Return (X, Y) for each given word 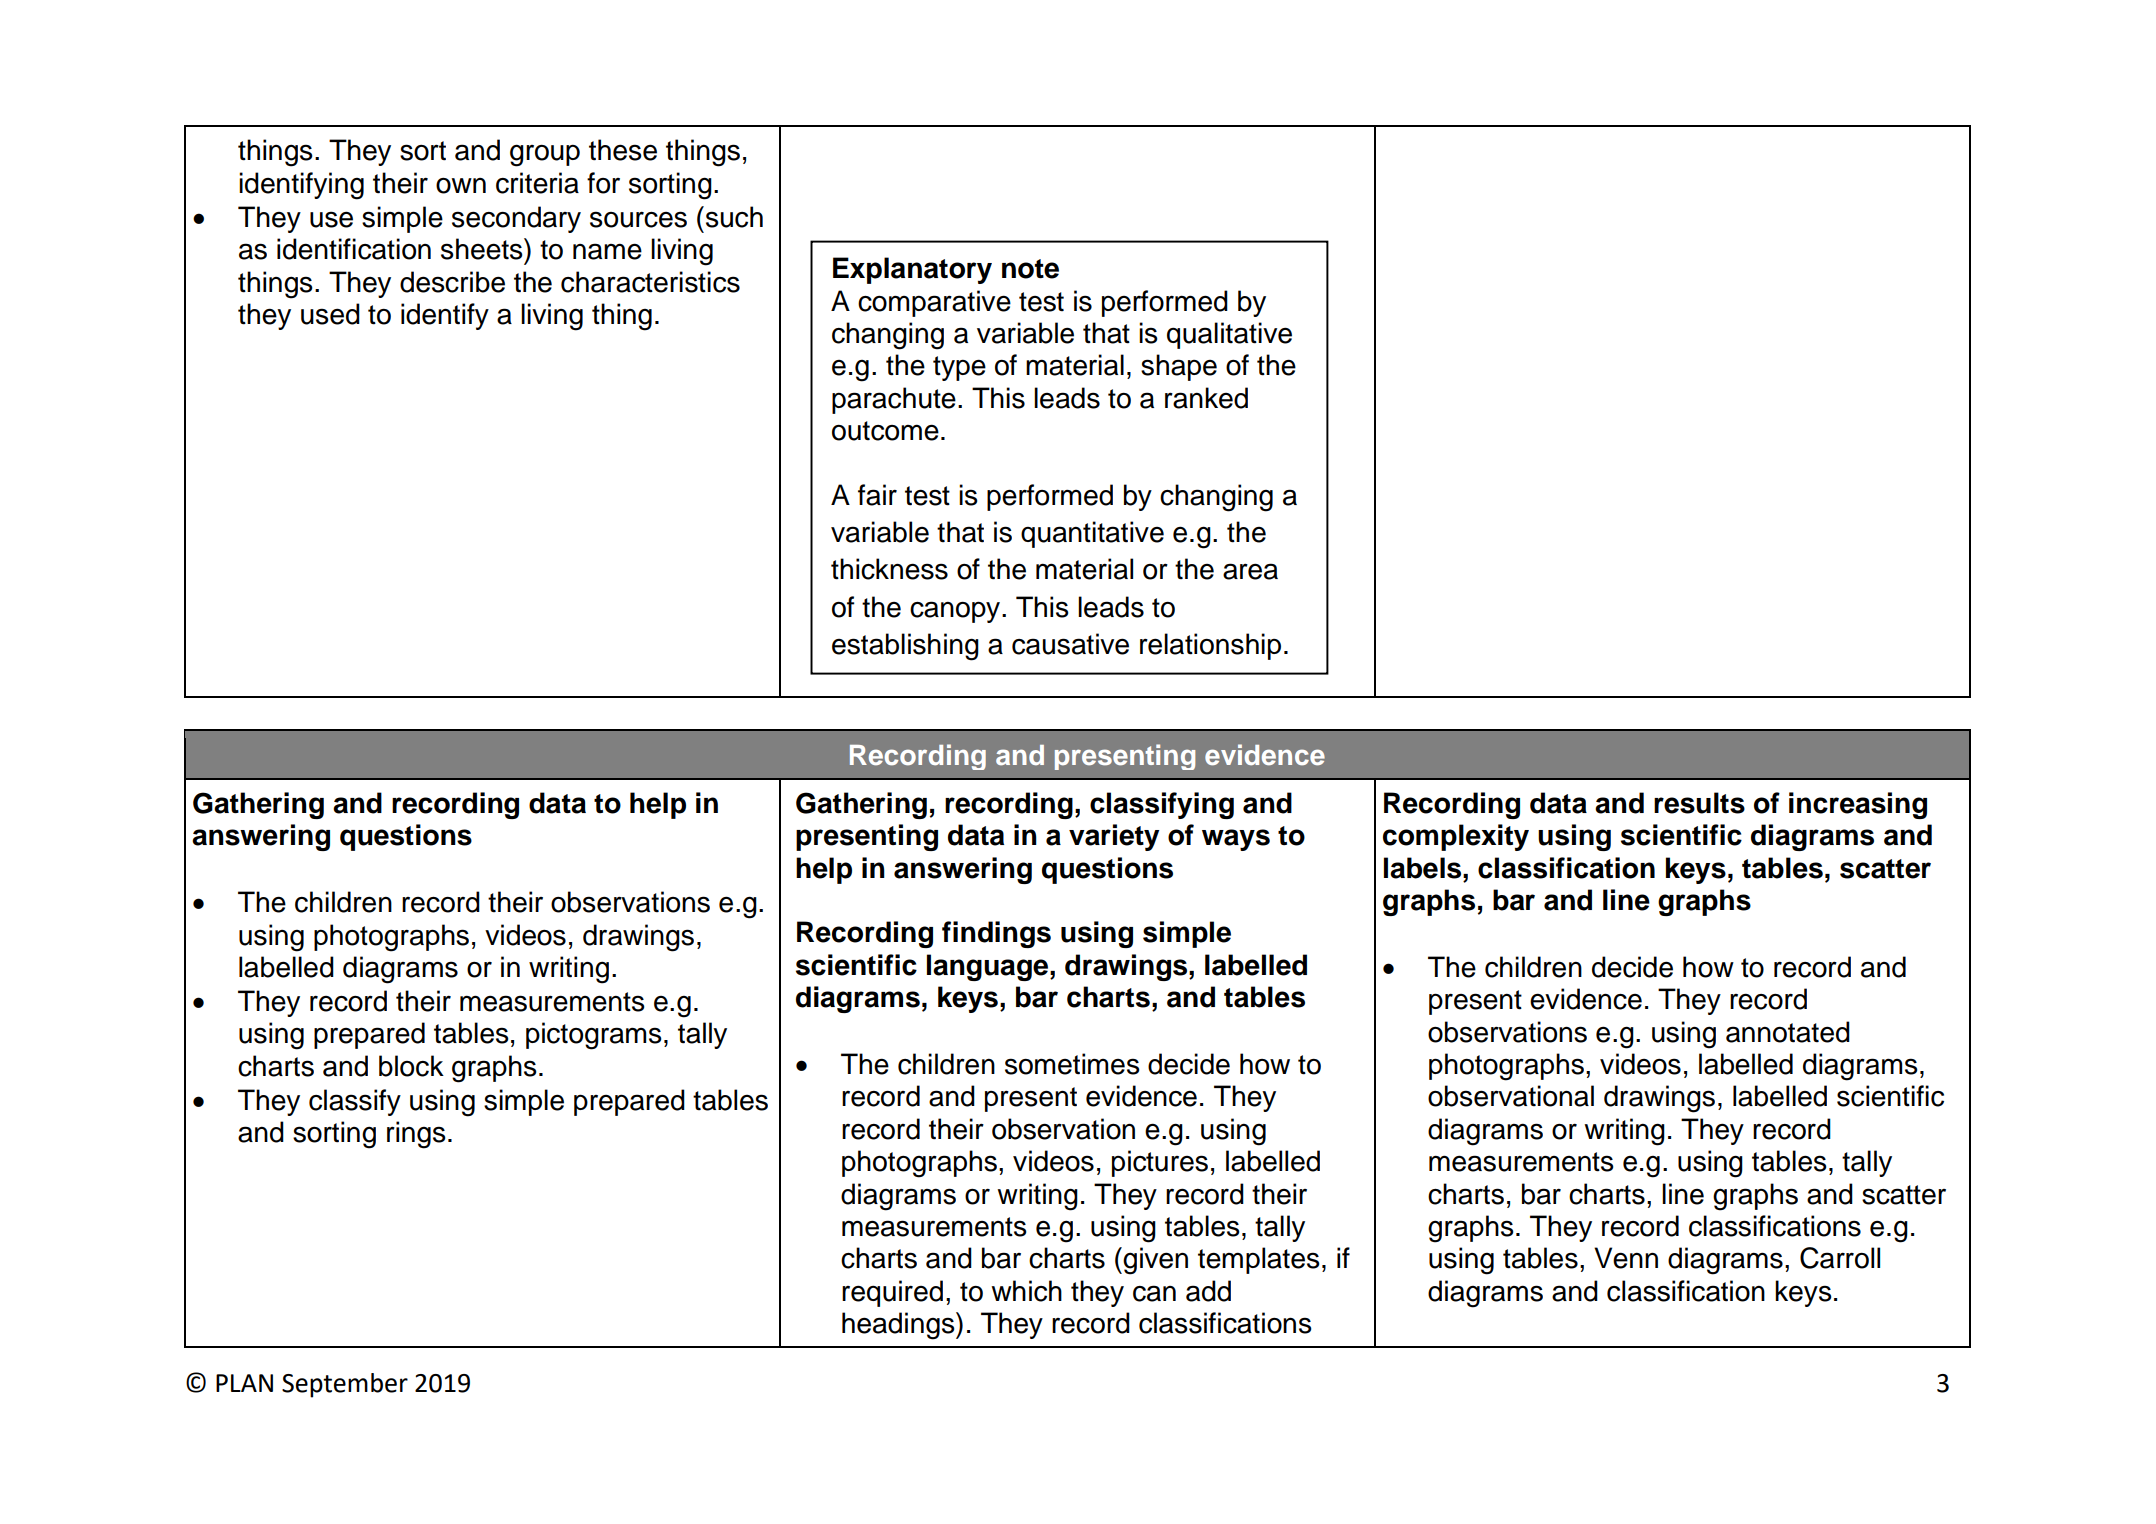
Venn (1626, 1258)
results (1699, 803)
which (1026, 1291)
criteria (537, 183)
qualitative (1229, 335)
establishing (905, 647)
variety (1114, 837)
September (345, 1385)
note (1030, 269)
